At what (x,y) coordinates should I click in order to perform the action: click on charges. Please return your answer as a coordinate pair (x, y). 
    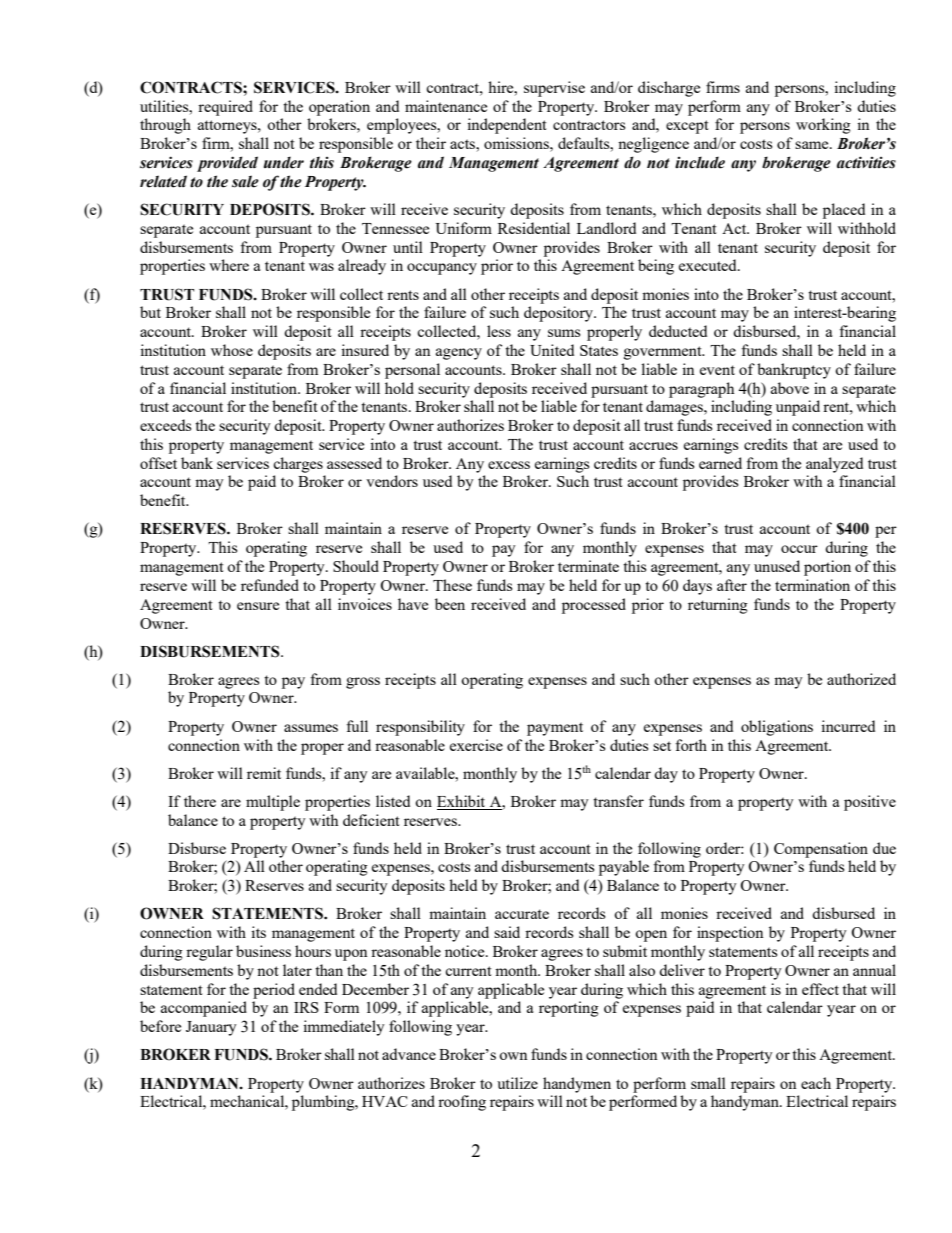
    Looking at the image, I should click on (298, 465).
